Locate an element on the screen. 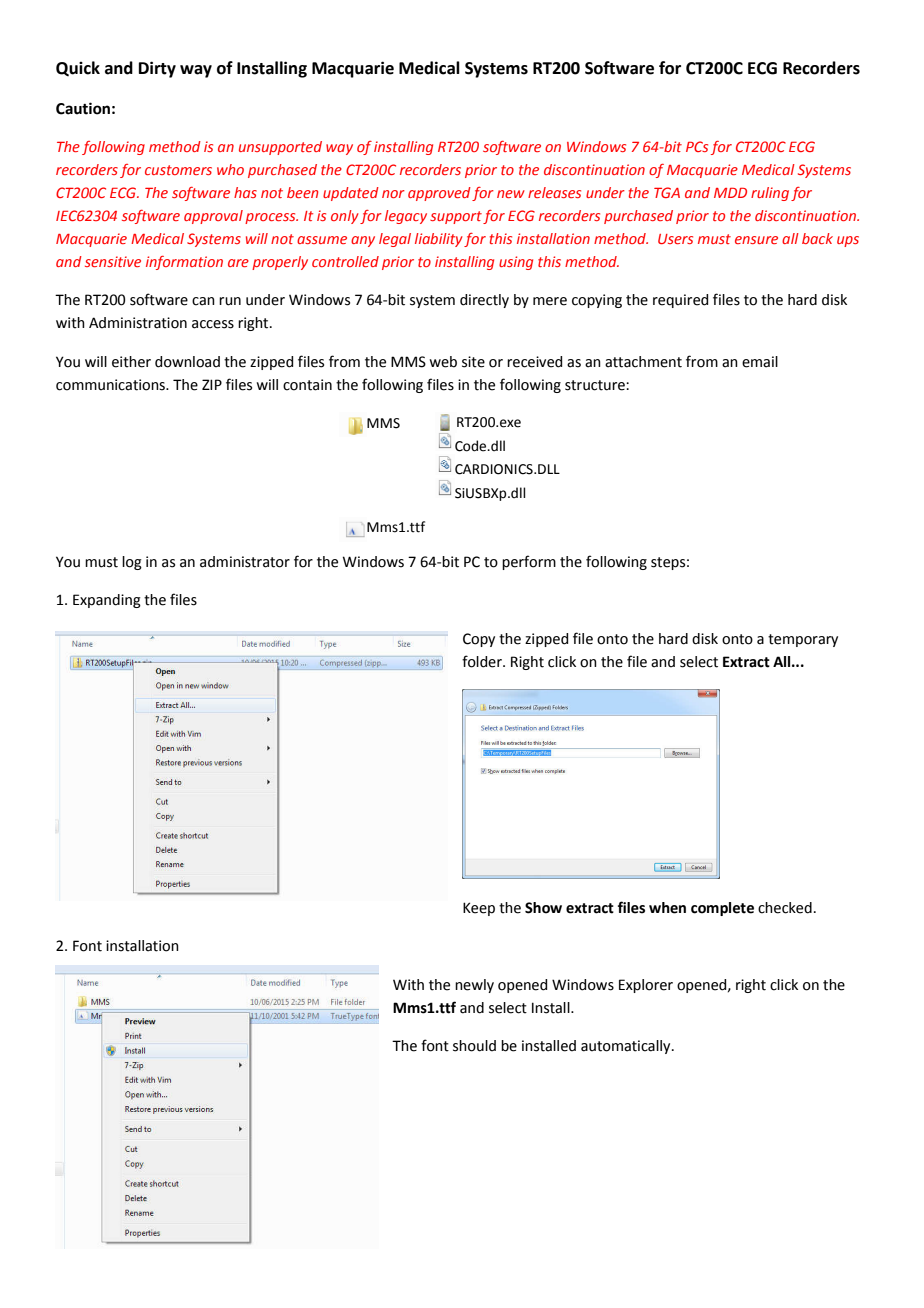 This screenshot has height=1308, width=924. Dirty is located at coordinates (157, 69).
